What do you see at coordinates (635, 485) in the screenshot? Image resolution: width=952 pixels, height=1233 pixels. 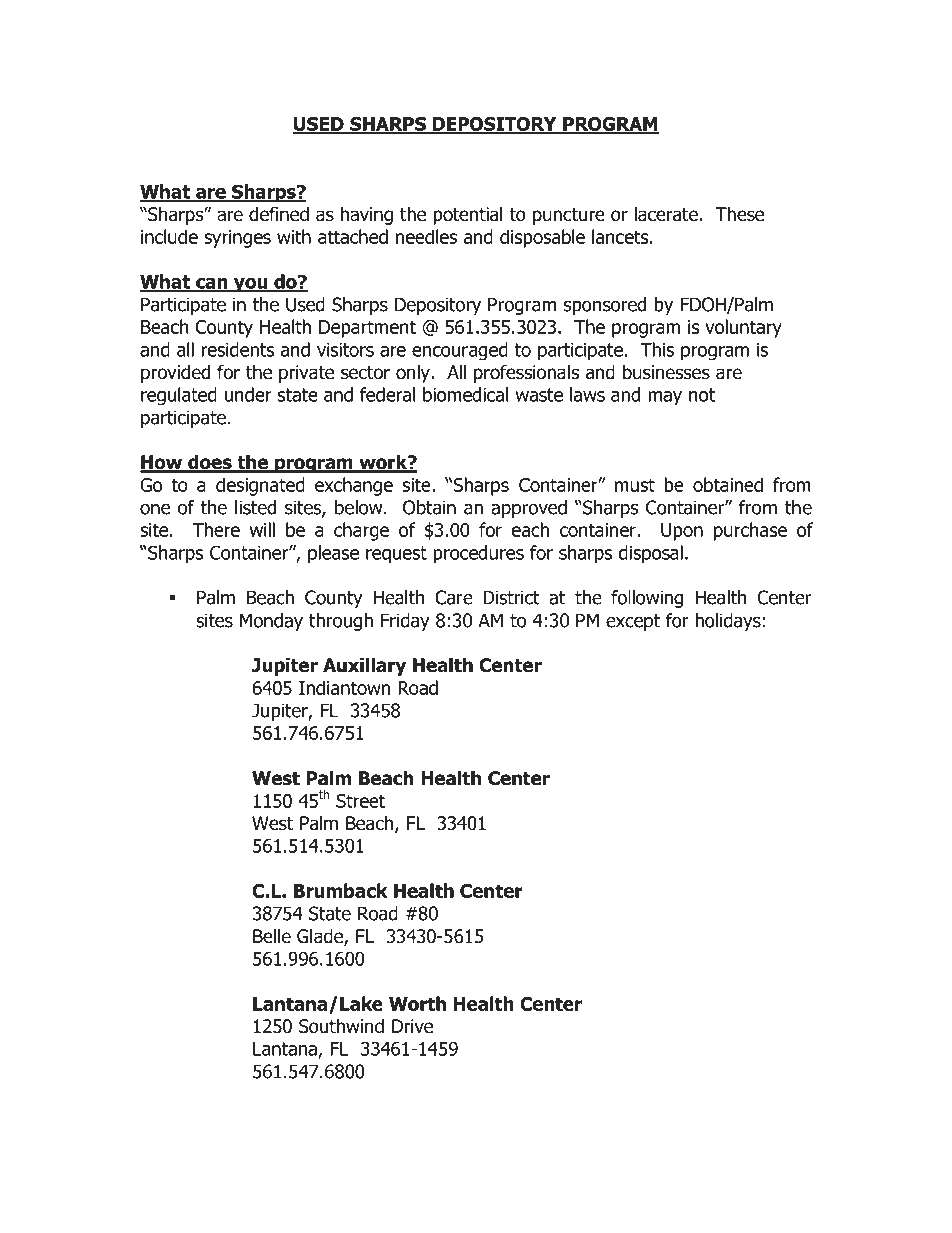 I see `must` at bounding box center [635, 485].
